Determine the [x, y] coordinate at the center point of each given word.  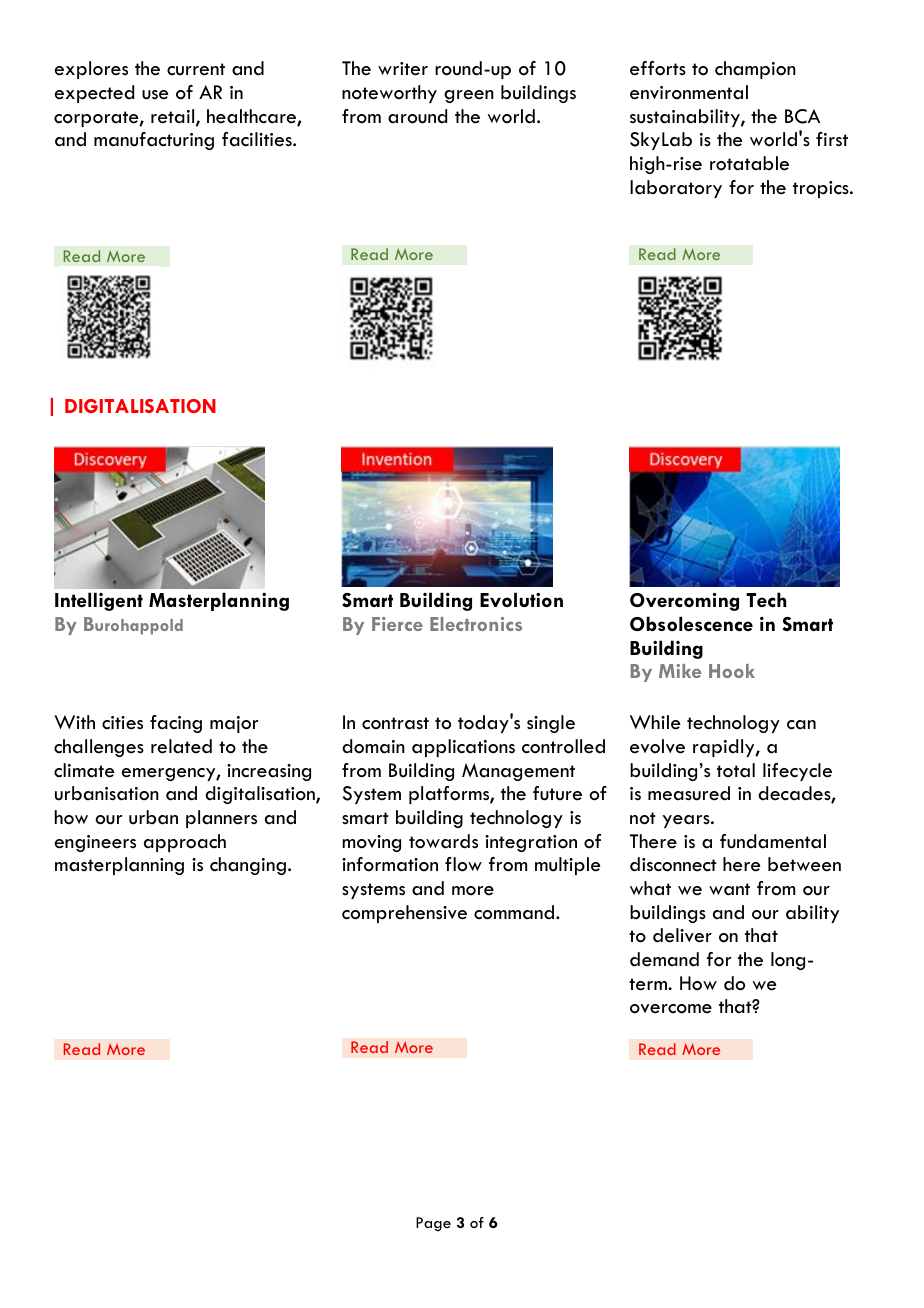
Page [433, 1224]
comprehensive [404, 914]
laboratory [676, 189]
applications [463, 748]
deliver [682, 935]
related [181, 746]
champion [755, 70]
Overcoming [684, 602]
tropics [822, 189]
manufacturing [154, 141]
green [469, 96]
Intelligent [99, 601]
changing [248, 866]
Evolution [521, 599]
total [736, 770]
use [155, 95]
